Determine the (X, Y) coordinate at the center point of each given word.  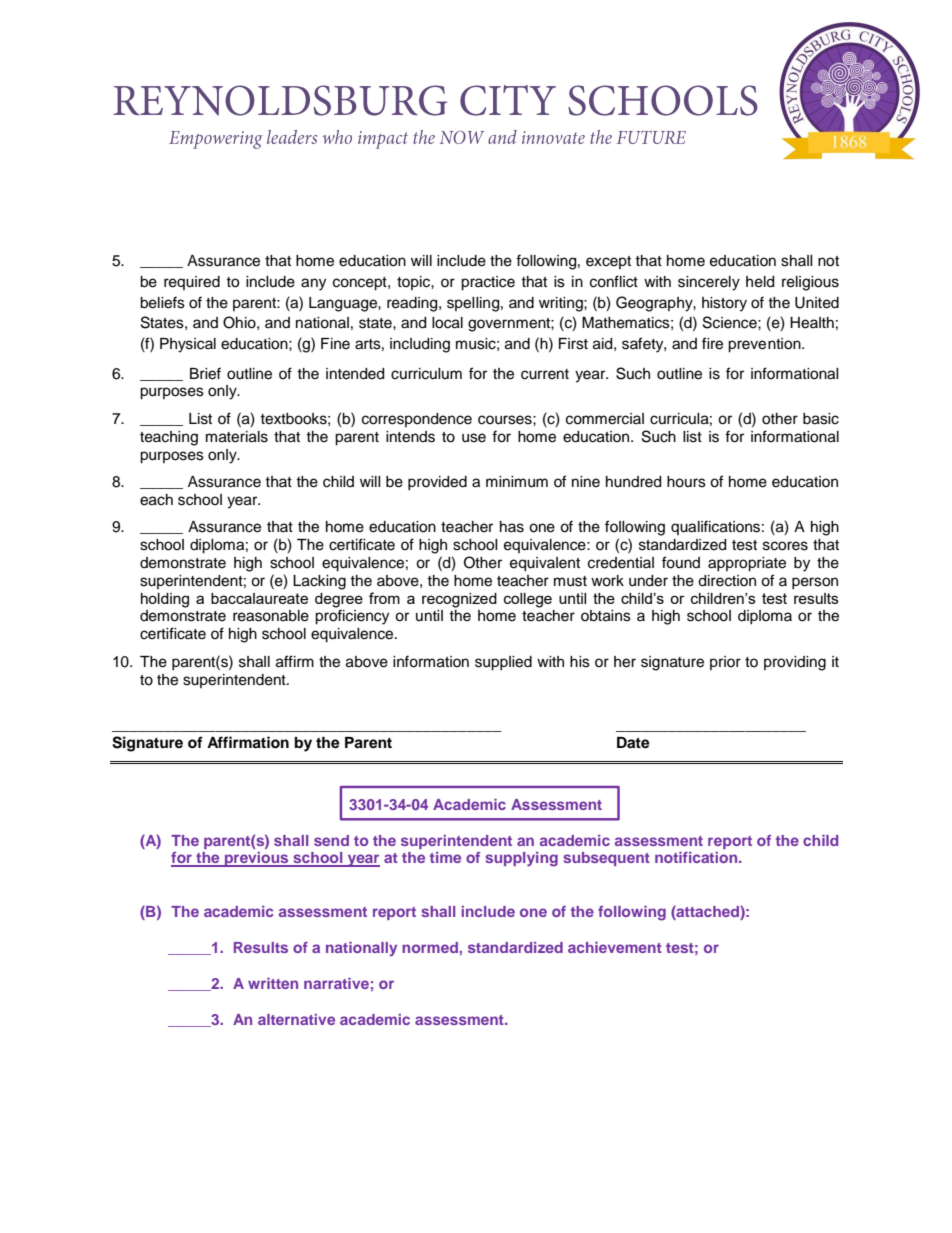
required (192, 283)
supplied (503, 663)
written (273, 983)
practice (488, 283)
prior (725, 663)
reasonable (271, 616)
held (760, 282)
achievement (615, 947)
